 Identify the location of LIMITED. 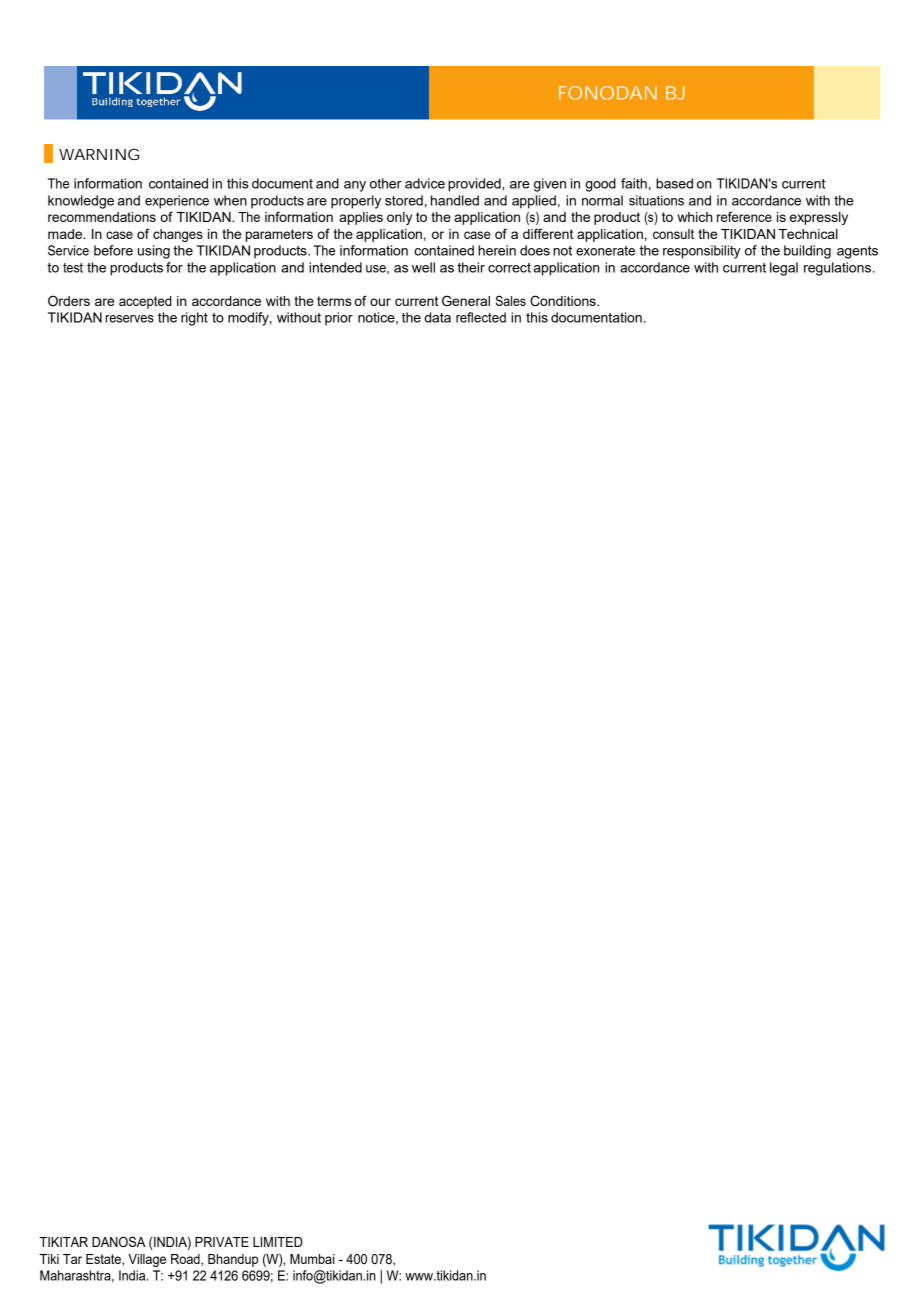
(277, 1242).
